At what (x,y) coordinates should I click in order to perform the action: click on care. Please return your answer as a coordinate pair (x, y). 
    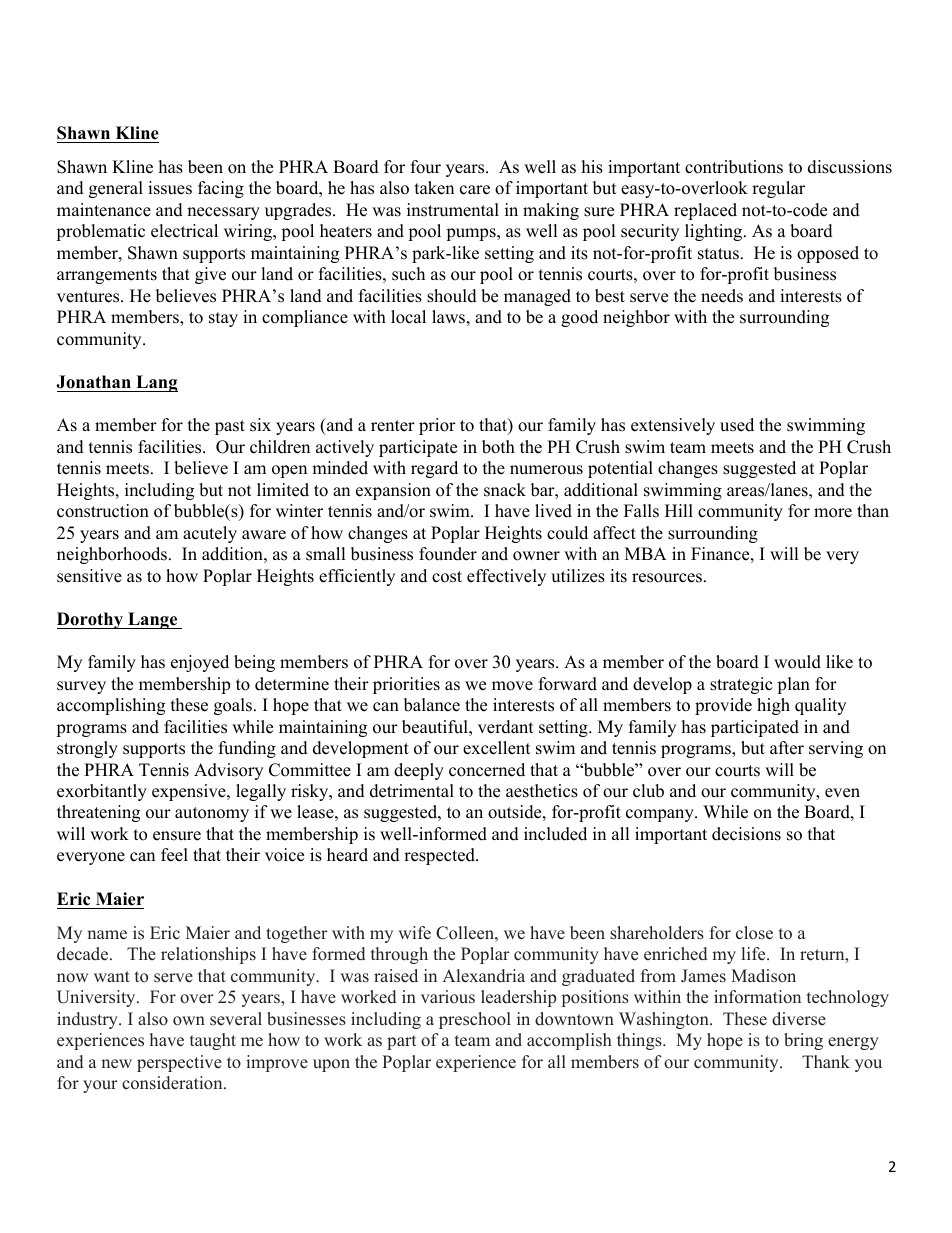
    Looking at the image, I should click on (475, 190).
